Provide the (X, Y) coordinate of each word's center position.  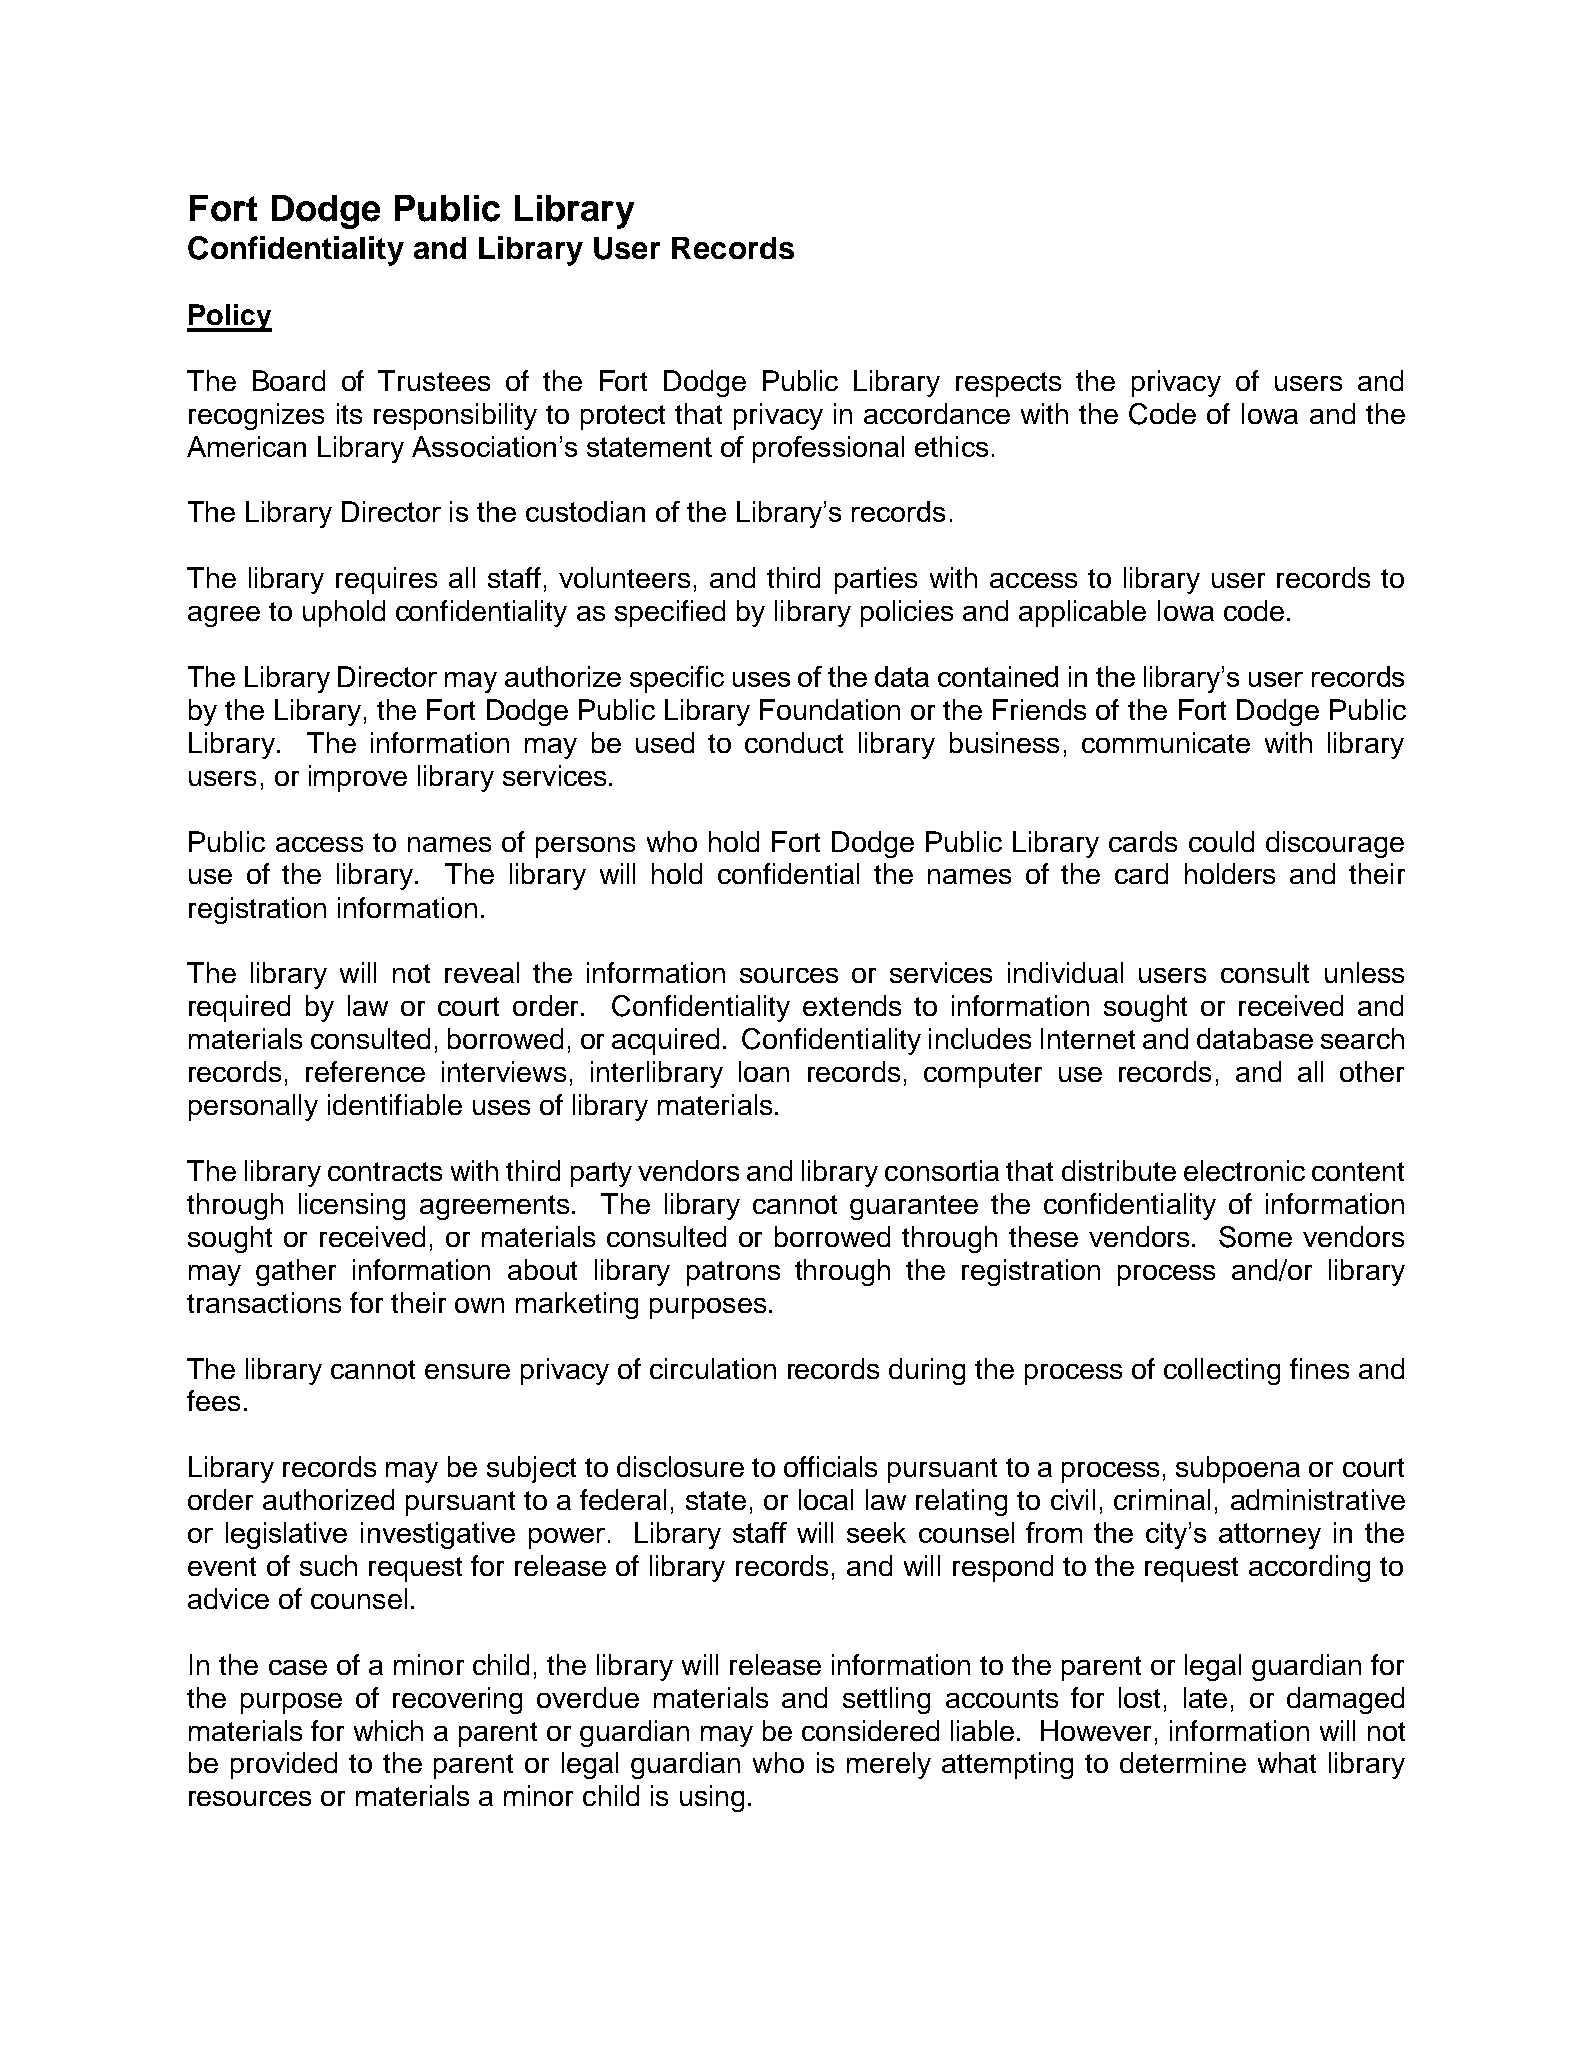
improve (358, 778)
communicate (1166, 742)
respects (1008, 384)
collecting (1222, 1371)
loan (764, 1071)
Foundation (830, 709)
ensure (467, 1371)
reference (365, 1071)
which (388, 1730)
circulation (713, 1368)
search (1362, 1038)
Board (289, 380)
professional (828, 449)
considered (870, 1730)
